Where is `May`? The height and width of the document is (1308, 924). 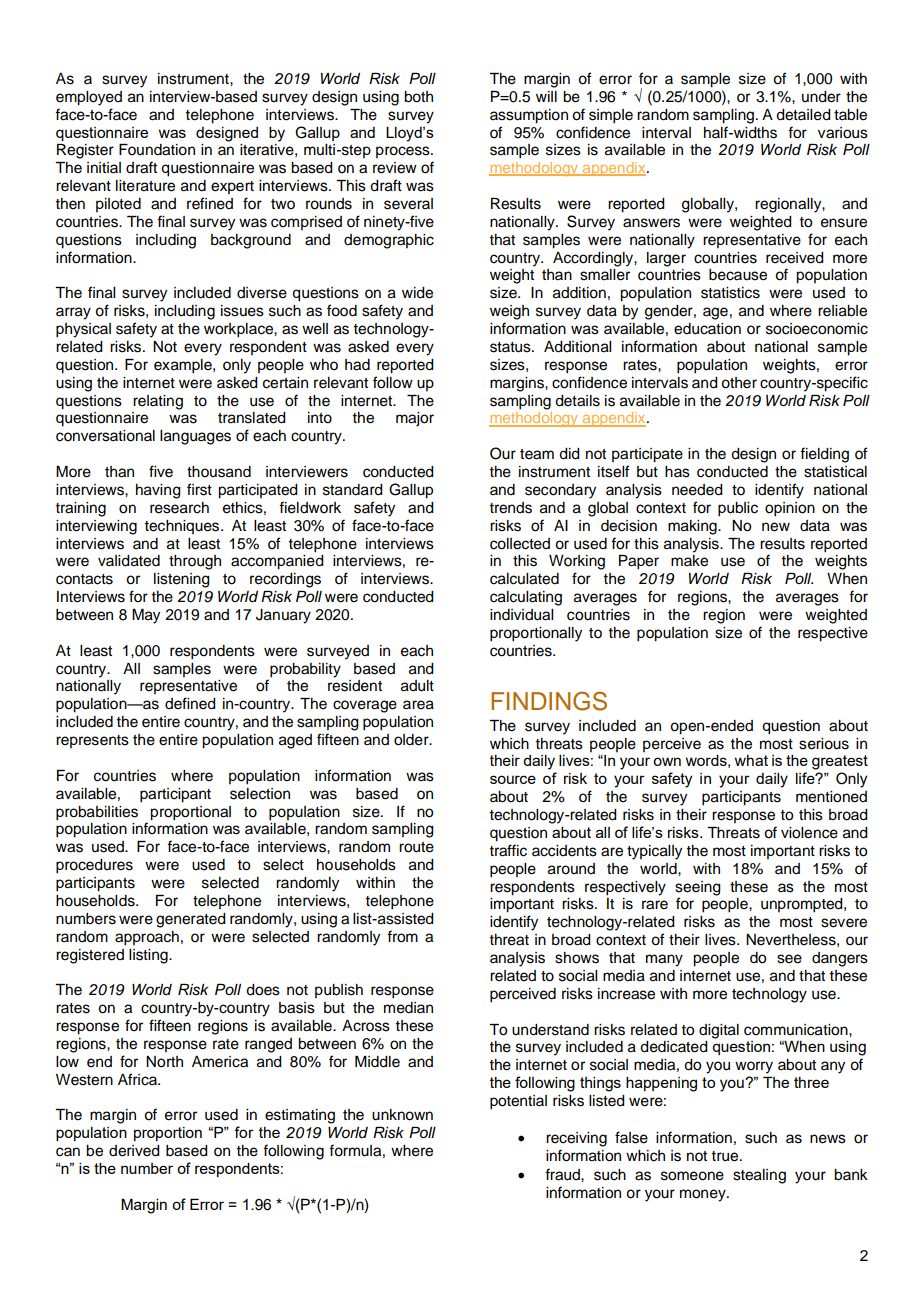
May is located at coordinates (146, 616).
